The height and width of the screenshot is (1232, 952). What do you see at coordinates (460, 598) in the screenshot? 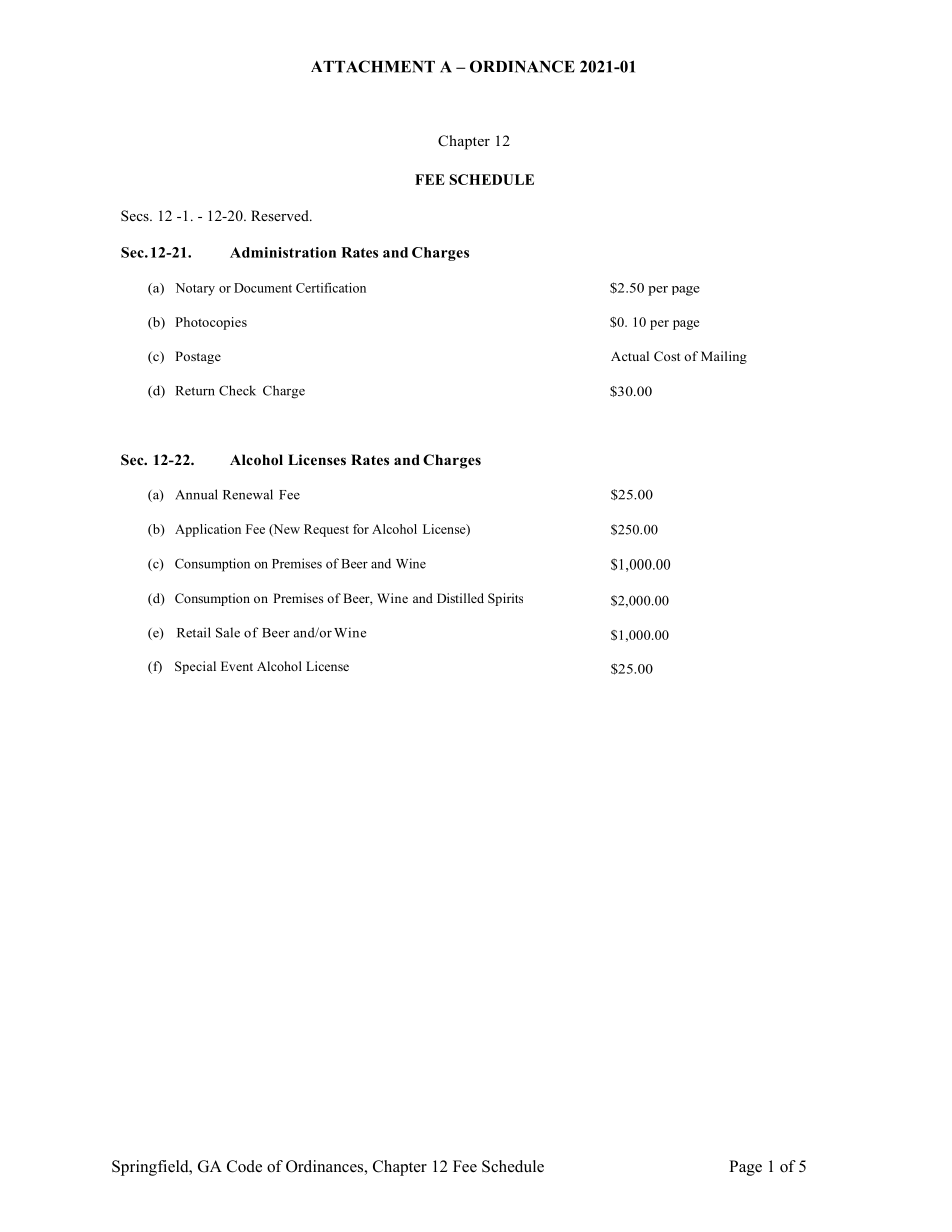
I see `Distilled` at bounding box center [460, 598].
